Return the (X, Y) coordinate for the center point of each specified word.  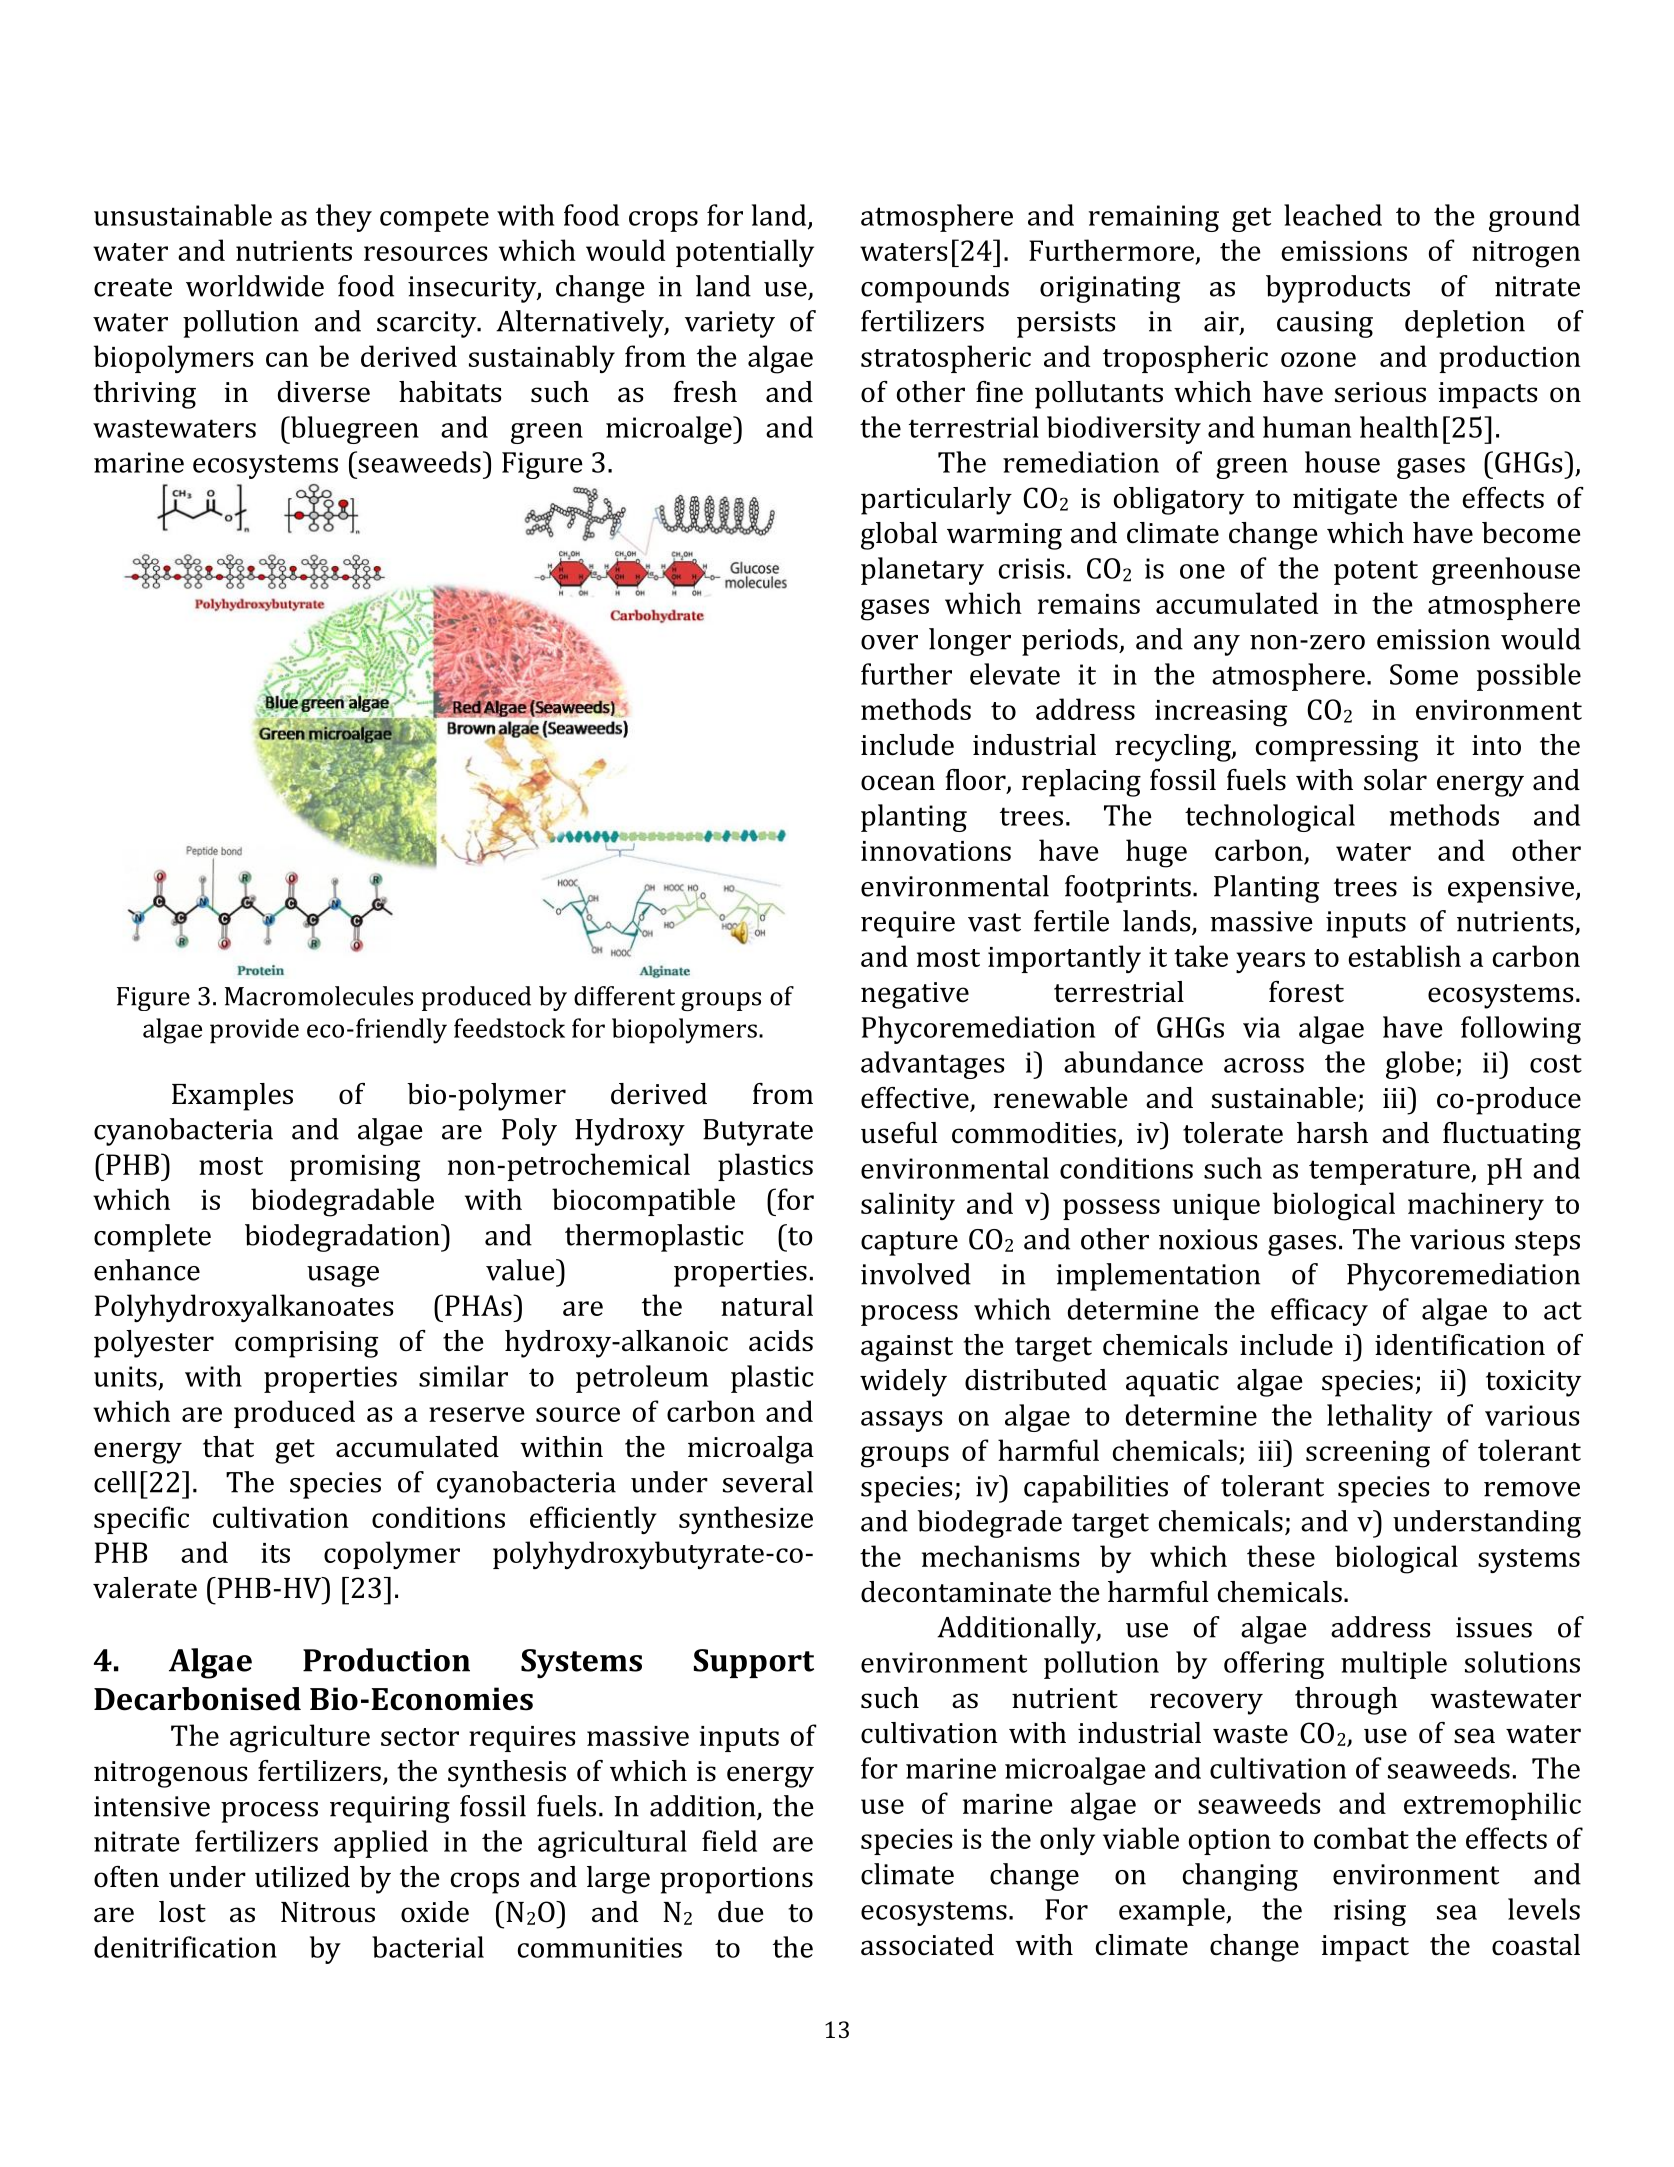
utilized (302, 1877)
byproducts (1338, 289)
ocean (898, 783)
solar (1395, 780)
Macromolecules (319, 996)
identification (1460, 1345)
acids (781, 1341)
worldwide (255, 286)
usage (343, 1276)
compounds (935, 289)
